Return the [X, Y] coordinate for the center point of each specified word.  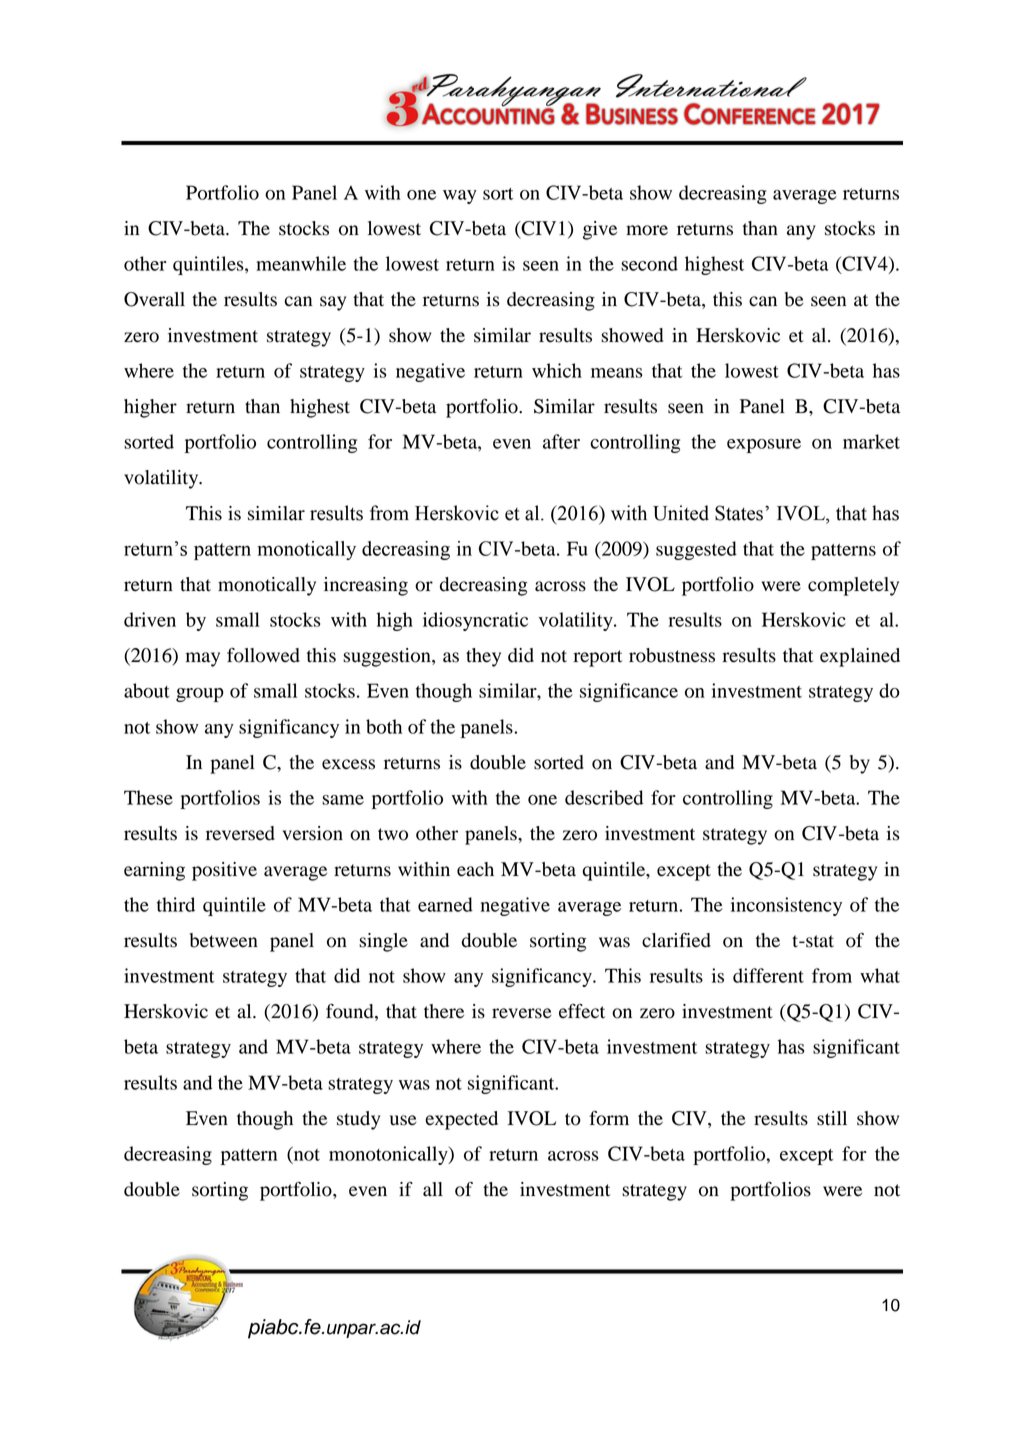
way [460, 197]
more [647, 230]
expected [461, 1120]
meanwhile [301, 263]
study [358, 1120]
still [832, 1118]
